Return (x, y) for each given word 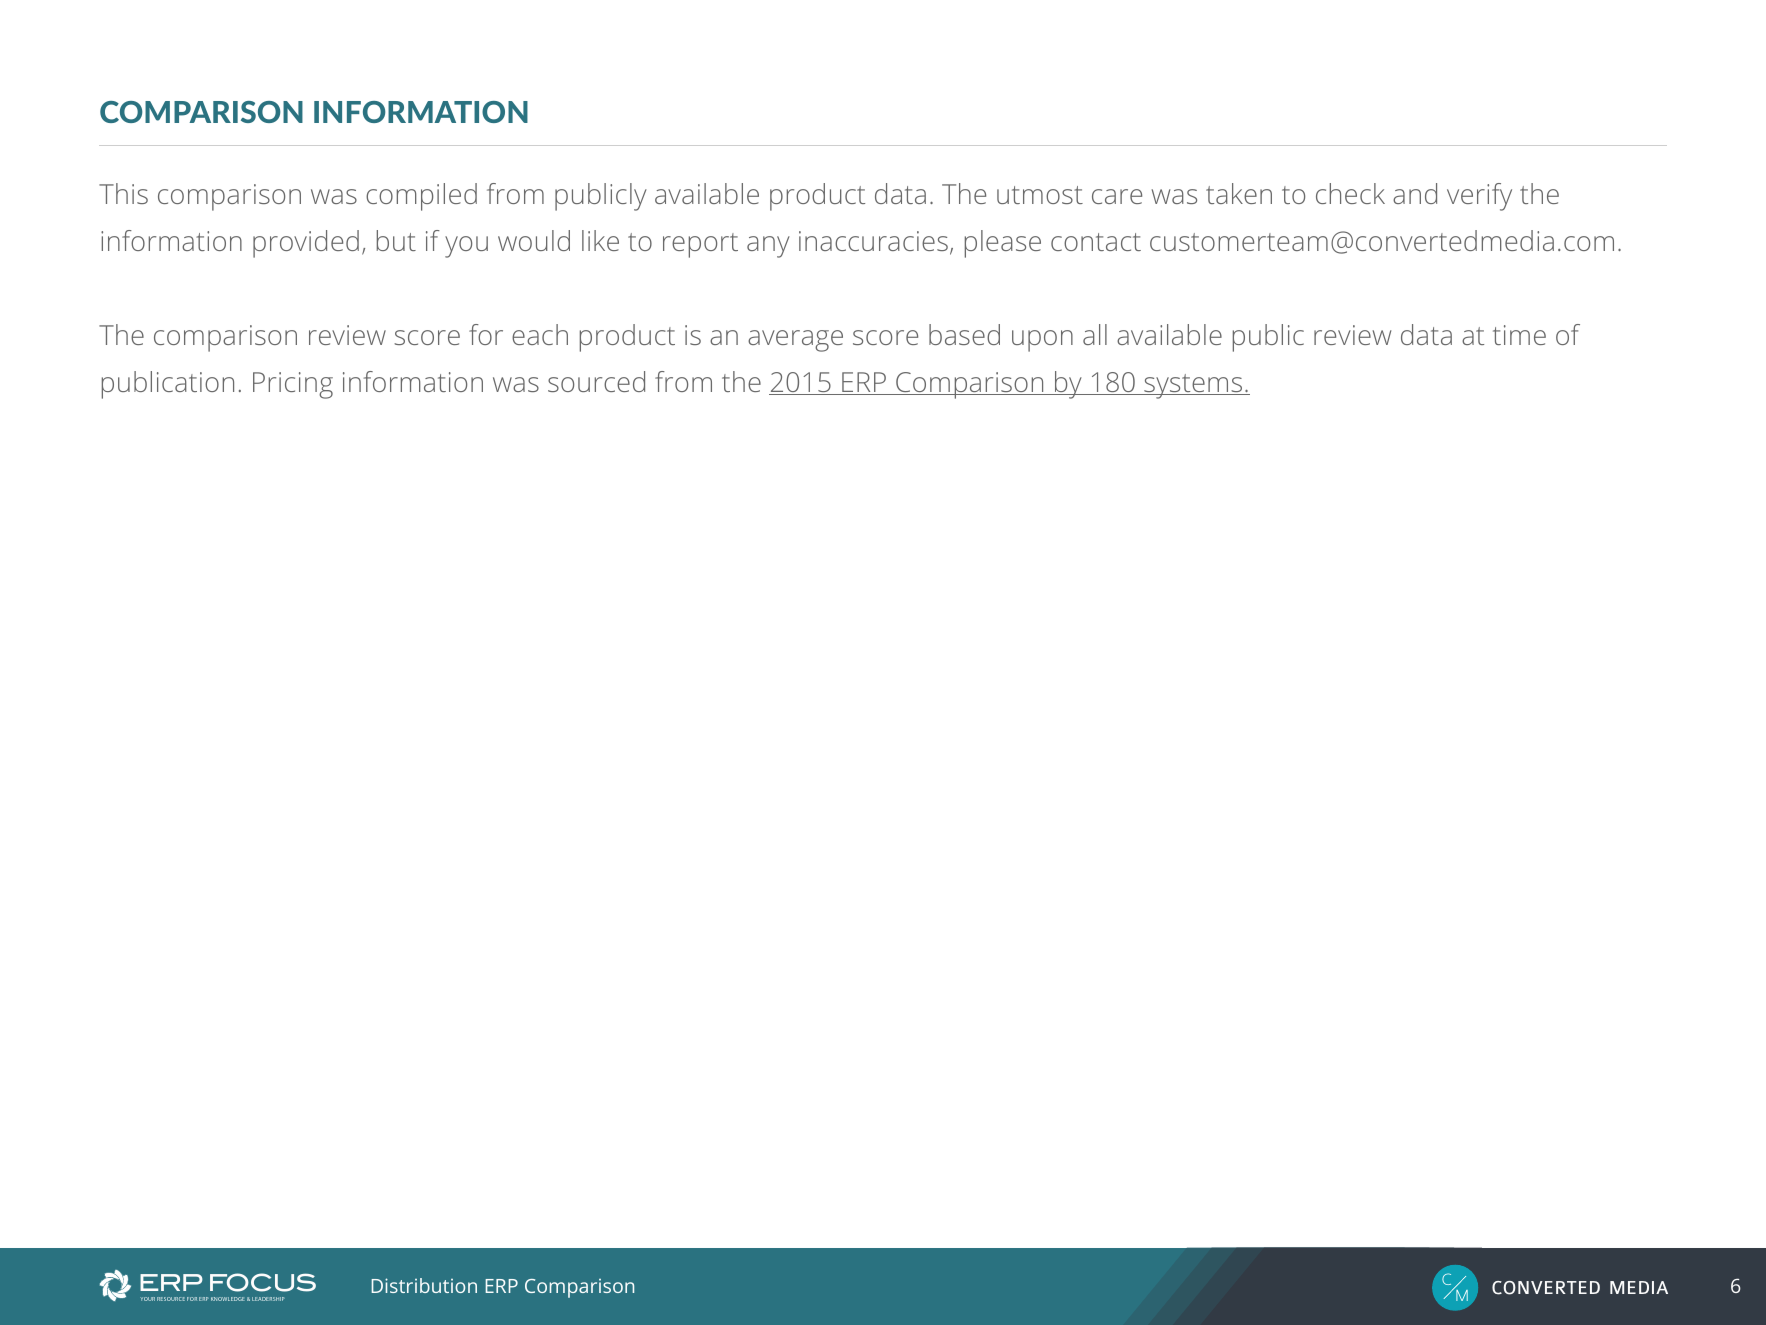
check (1350, 193)
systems (1193, 386)
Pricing (293, 385)
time (1519, 335)
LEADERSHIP (268, 1299)
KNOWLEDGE (228, 1299)
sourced (596, 381)
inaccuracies (873, 241)
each (540, 334)
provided (306, 244)
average (795, 341)
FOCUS (263, 1282)
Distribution (424, 1285)
